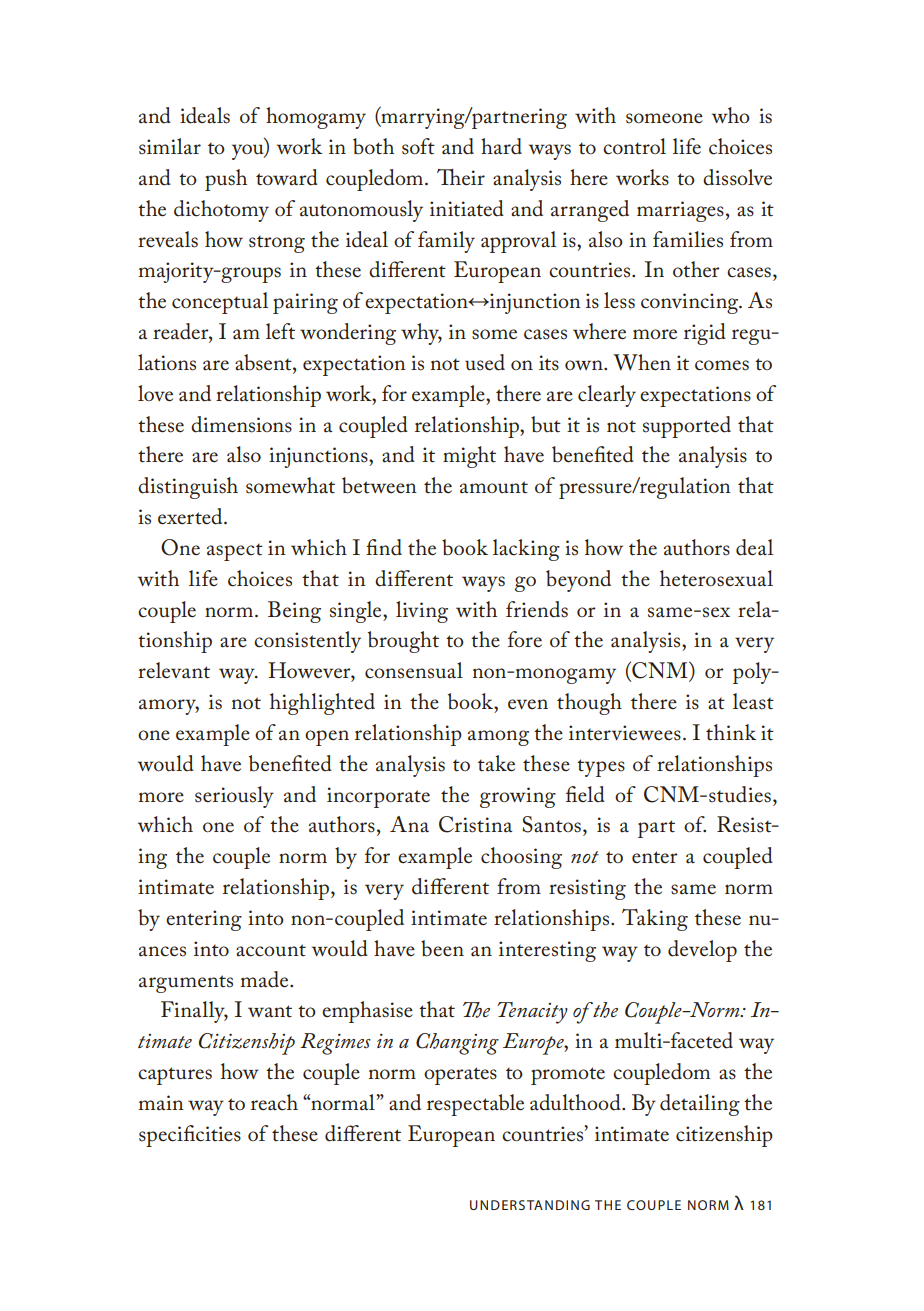 This screenshot has height=1311, width=924. Describe the element at coordinates (190, 1136) in the screenshot. I see `specificities` at that location.
